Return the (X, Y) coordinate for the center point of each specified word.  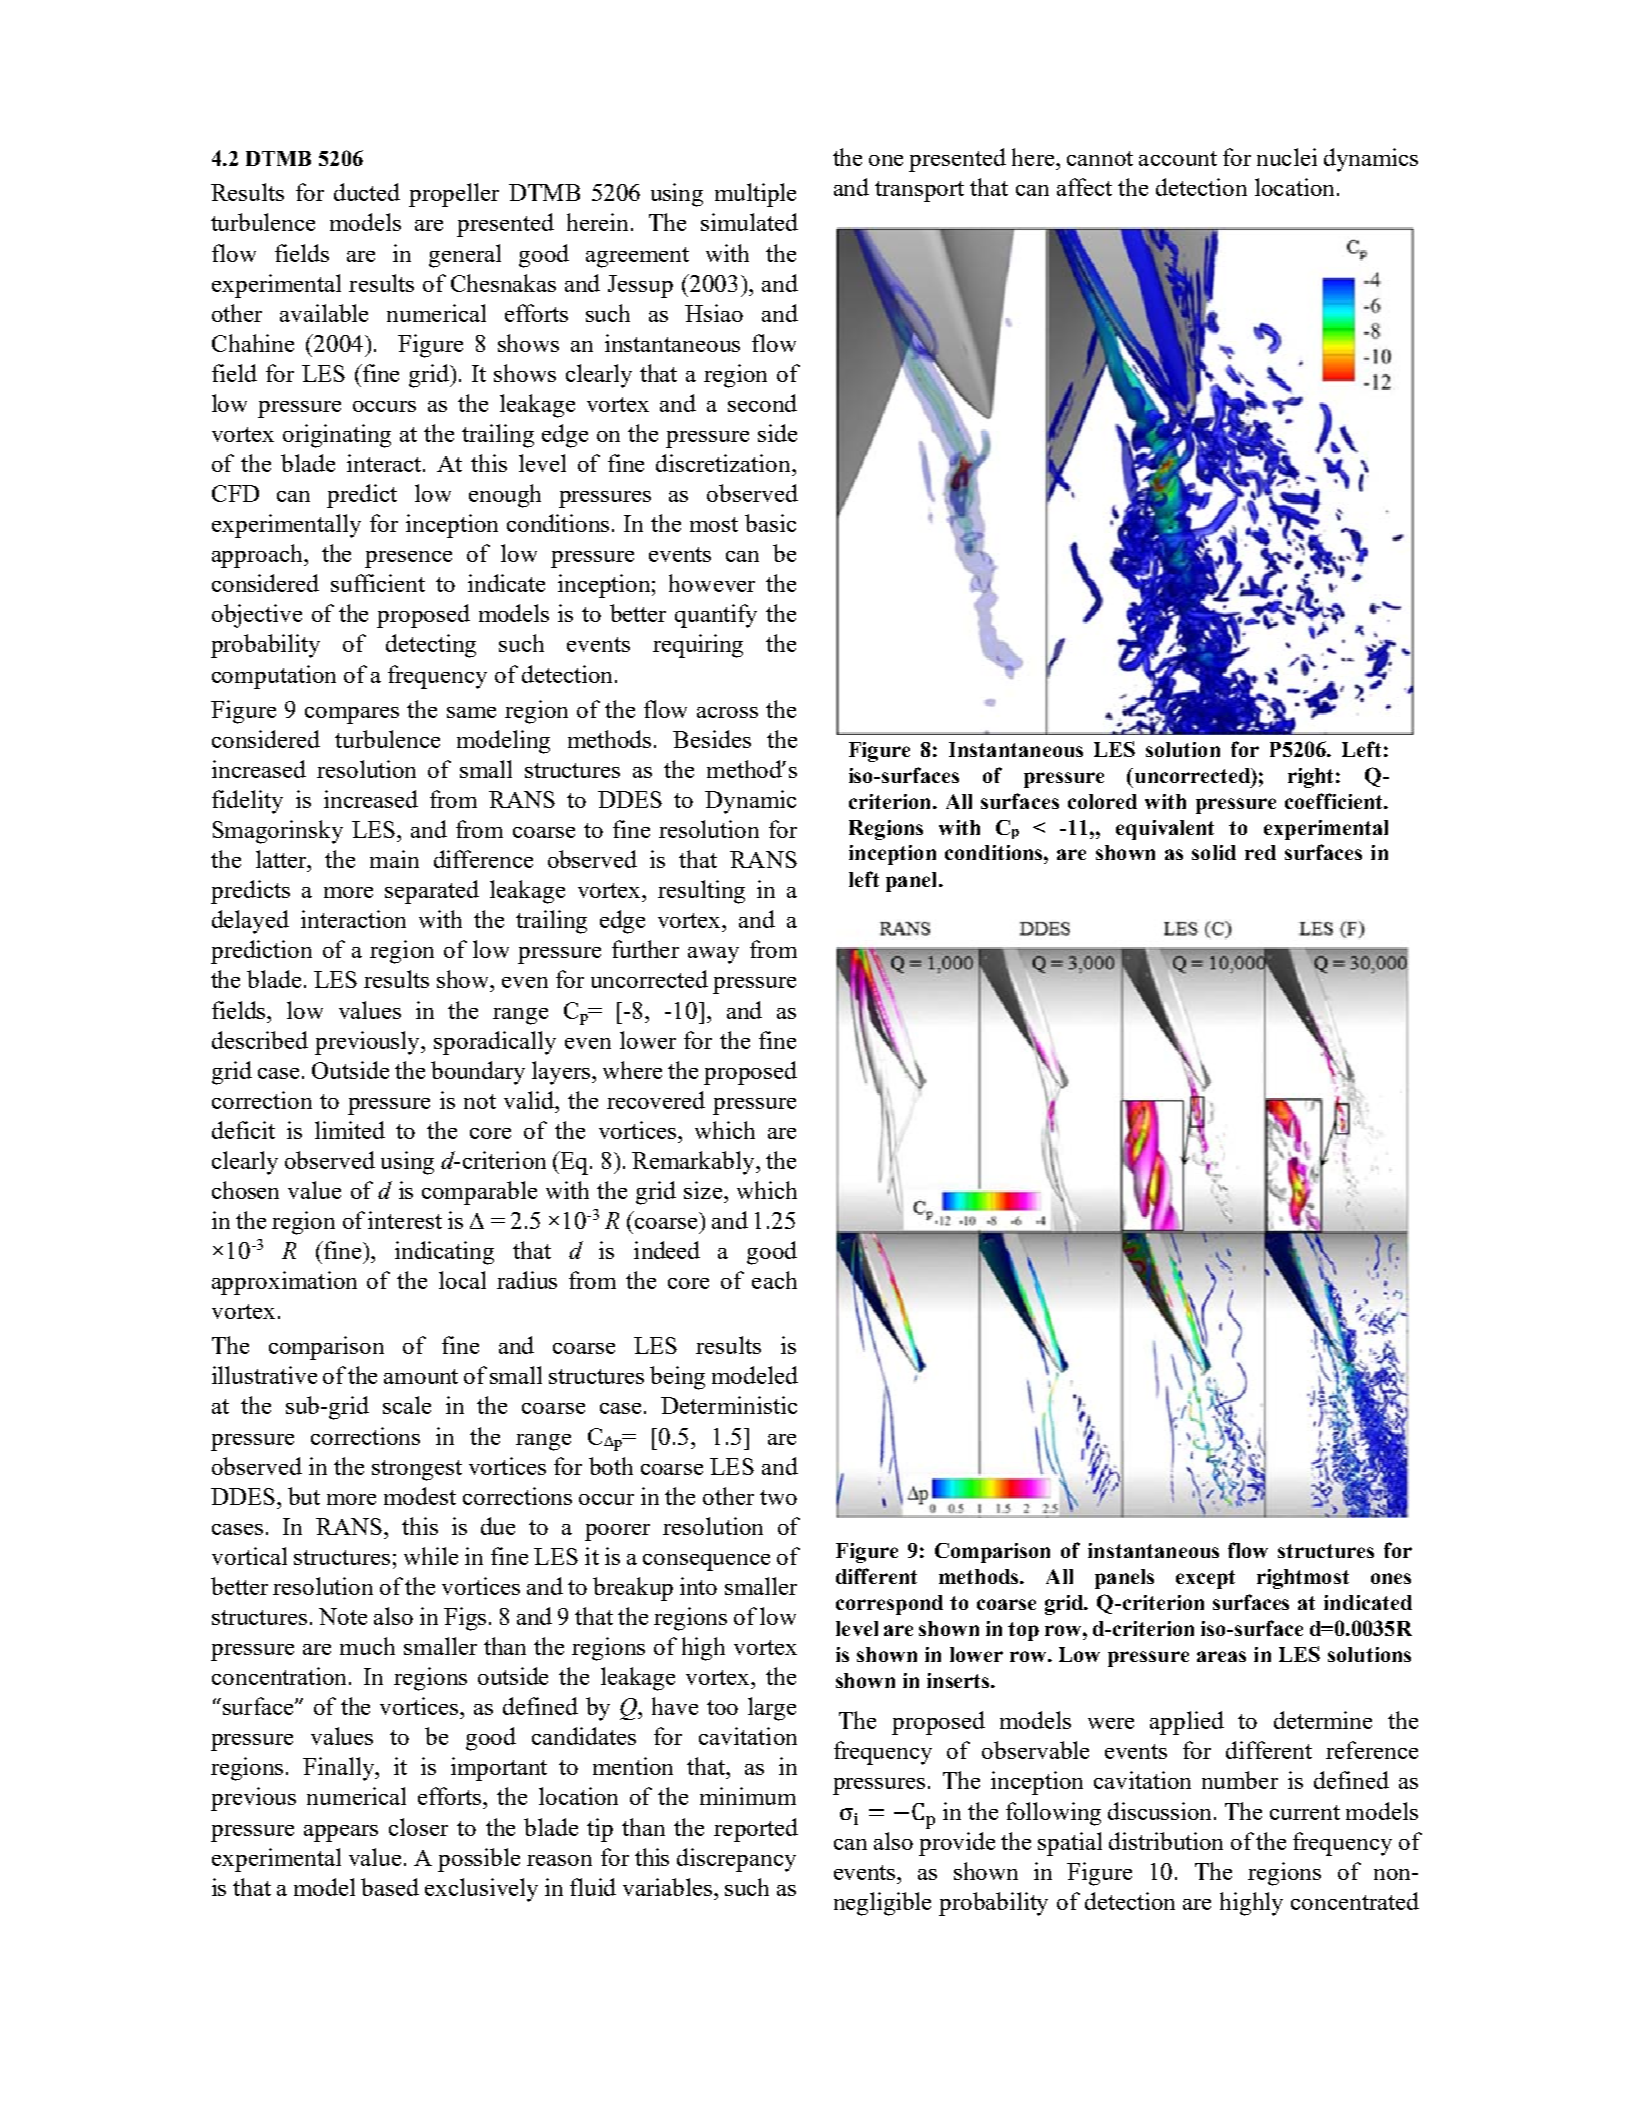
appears (341, 1833)
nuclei (1287, 157)
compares (352, 715)
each (774, 1280)
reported (756, 1830)
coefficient (1335, 801)
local (462, 1280)
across (727, 712)
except (1205, 1579)
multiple (755, 195)
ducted (367, 192)
